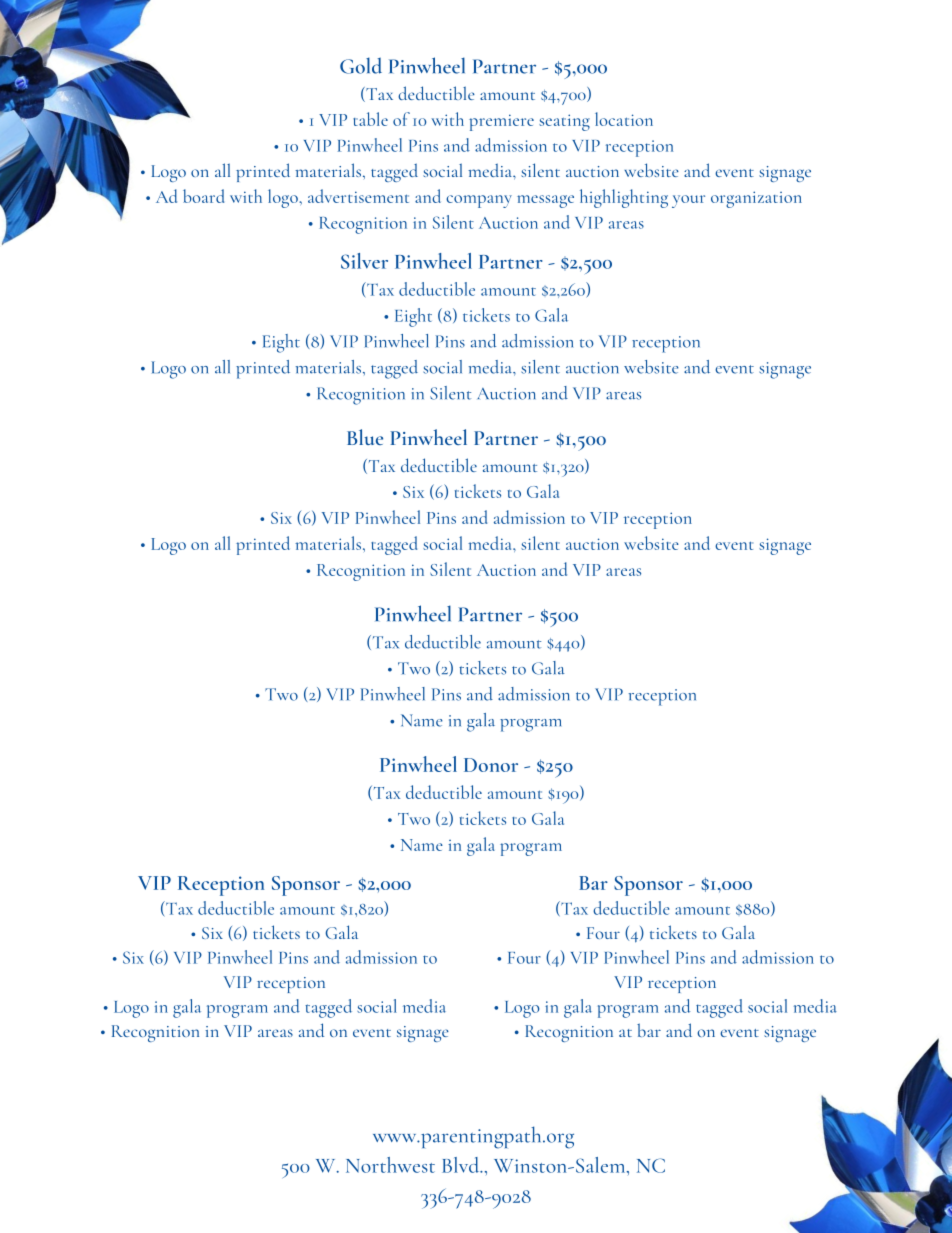 The height and width of the image is (1233, 952). Describe the element at coordinates (365, 437) in the image. I see `Blue` at that location.
